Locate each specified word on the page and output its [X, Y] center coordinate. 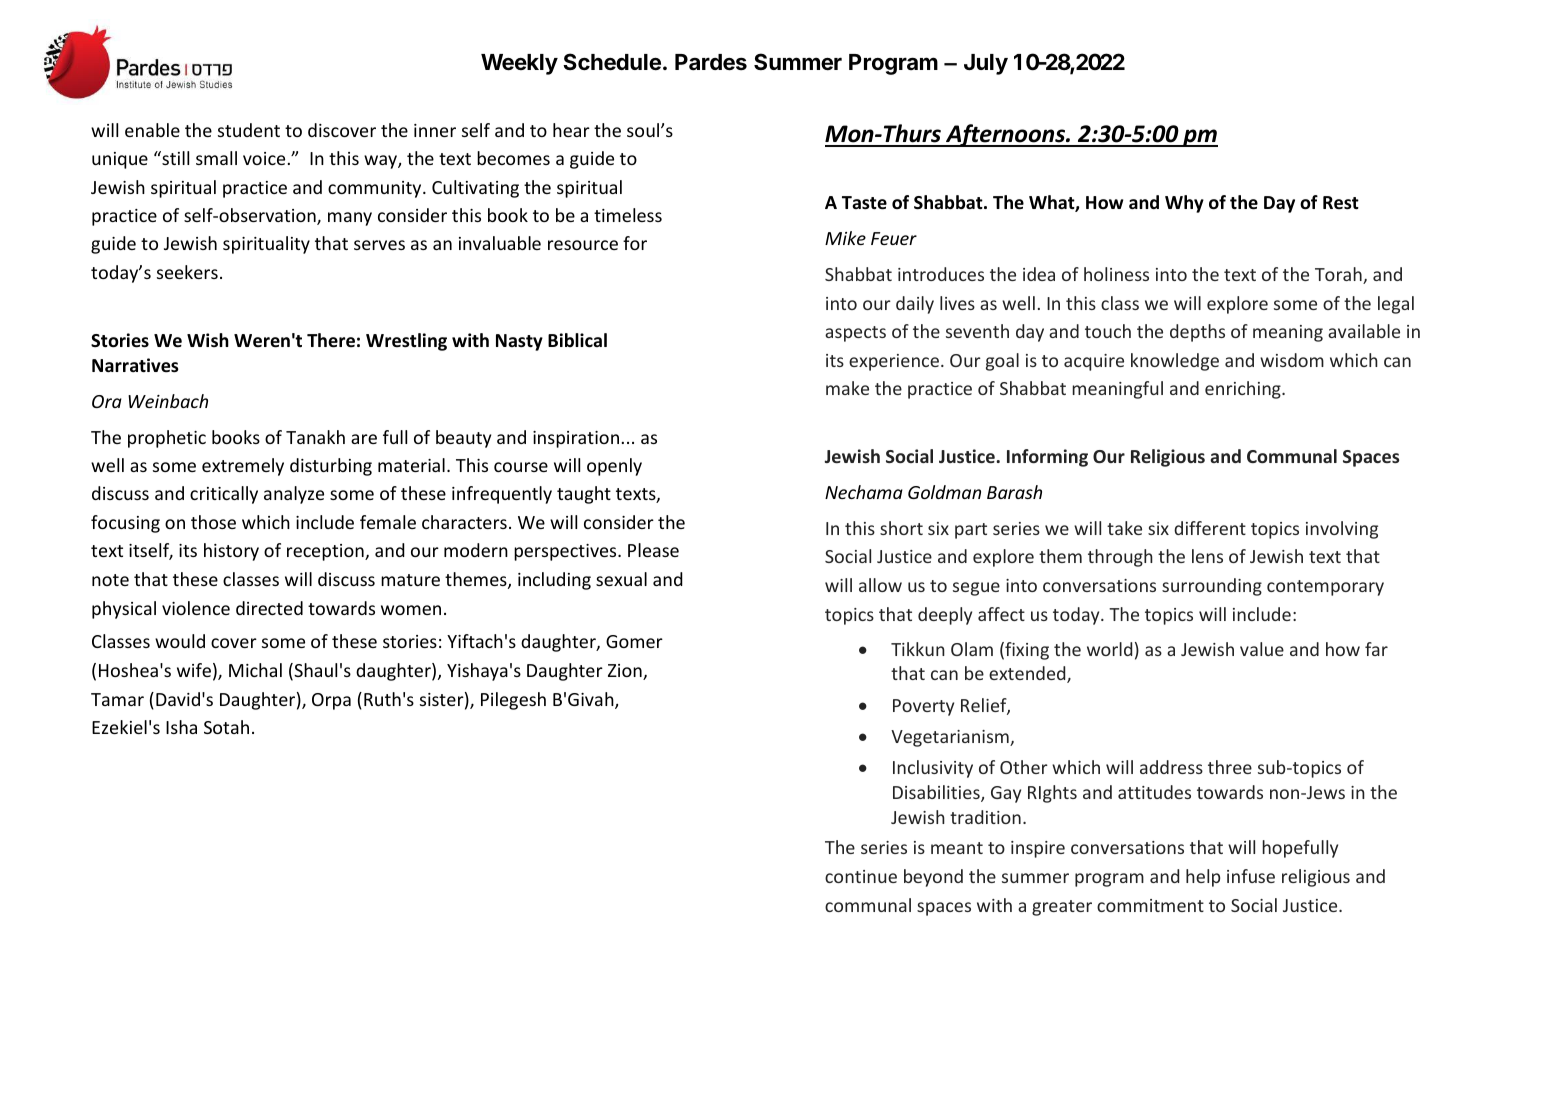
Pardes [711, 62]
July [986, 64]
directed [269, 608]
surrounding [1212, 587]
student [249, 130]
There [331, 340]
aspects [855, 334]
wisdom [1292, 360]
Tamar [117, 699]
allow [880, 585]
